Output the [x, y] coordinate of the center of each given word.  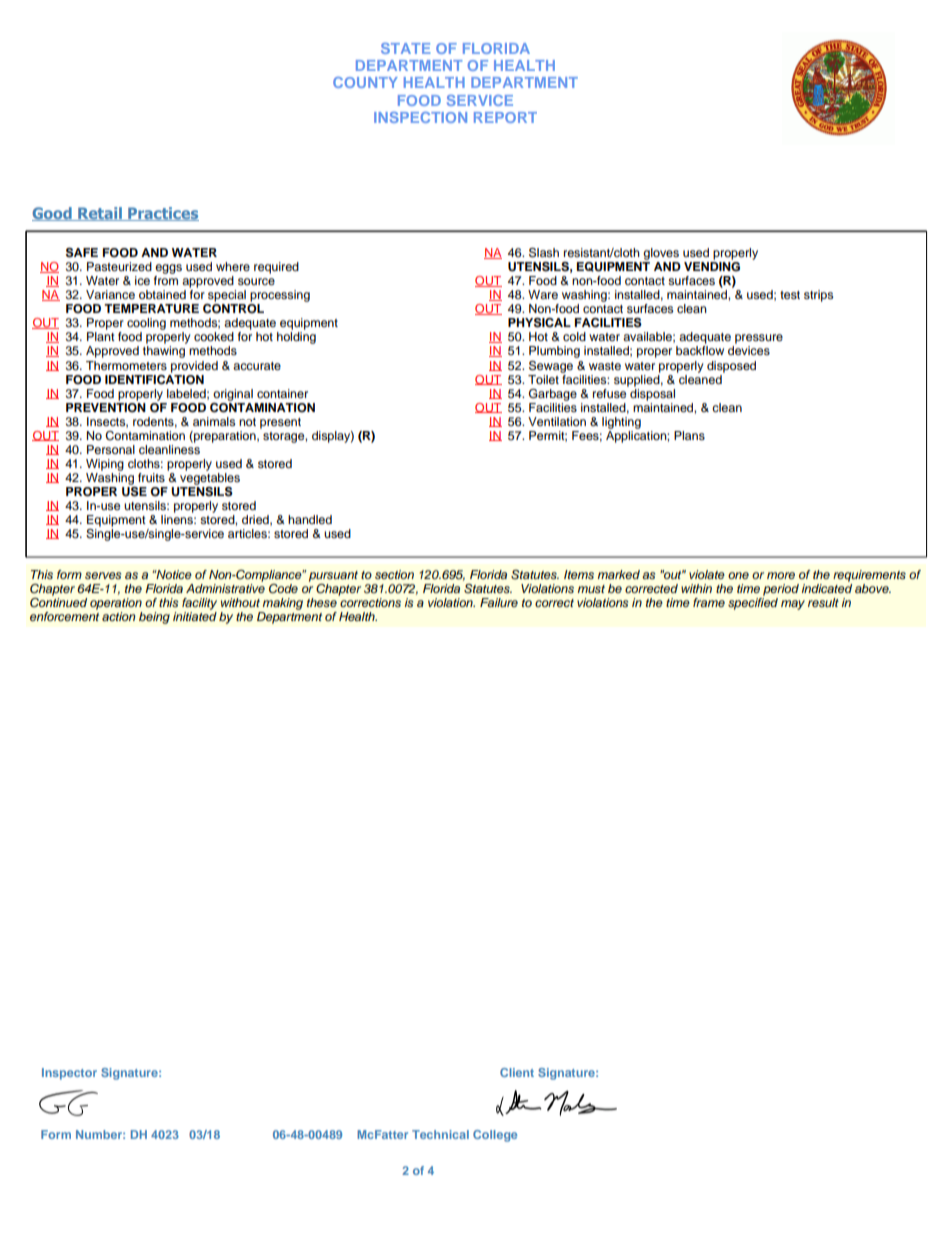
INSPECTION [420, 117]
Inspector [69, 1074]
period [781, 590]
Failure [499, 602]
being [154, 618]
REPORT [505, 117]
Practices [162, 214]
